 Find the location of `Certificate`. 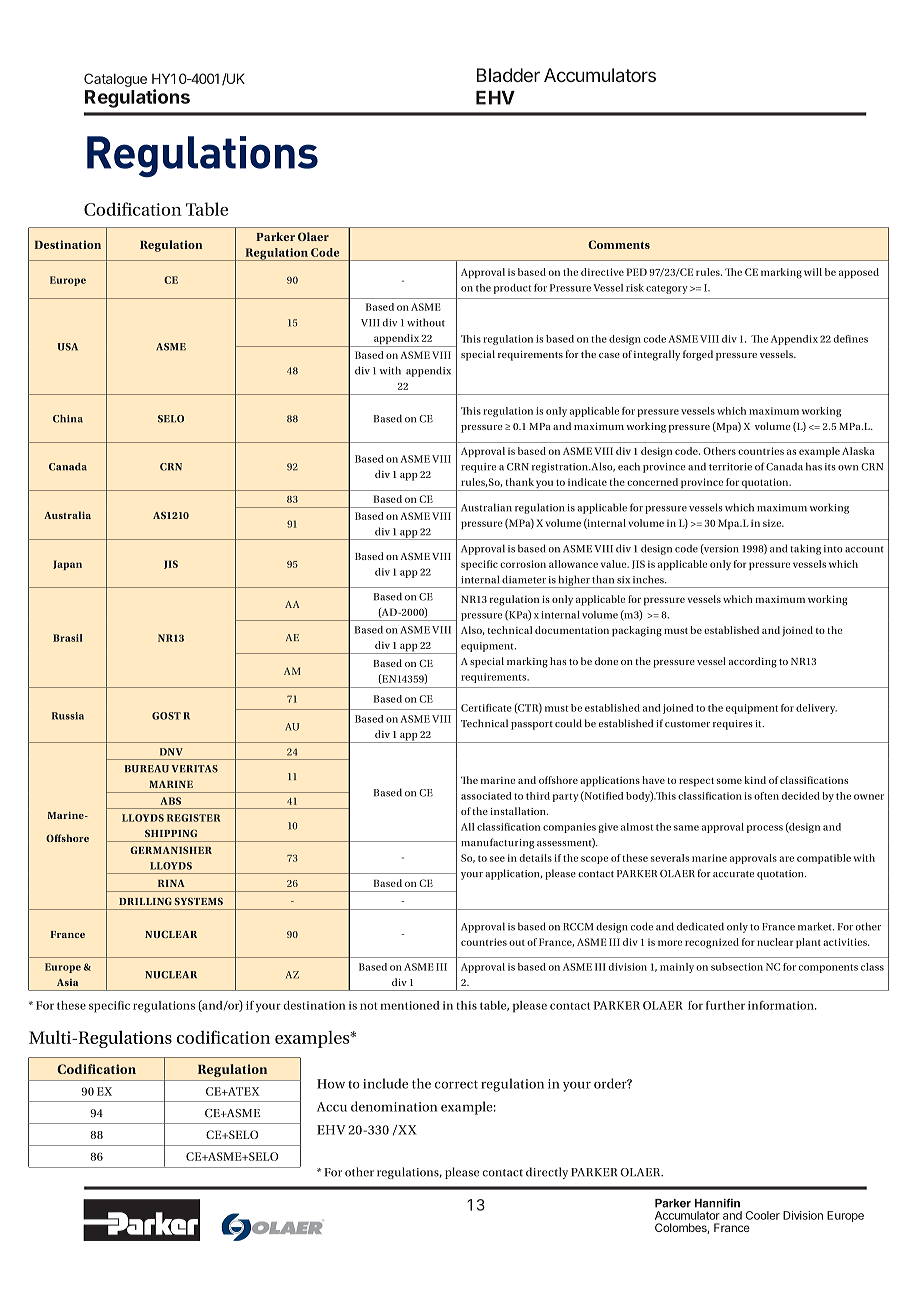

Certificate is located at coordinates (486, 708).
